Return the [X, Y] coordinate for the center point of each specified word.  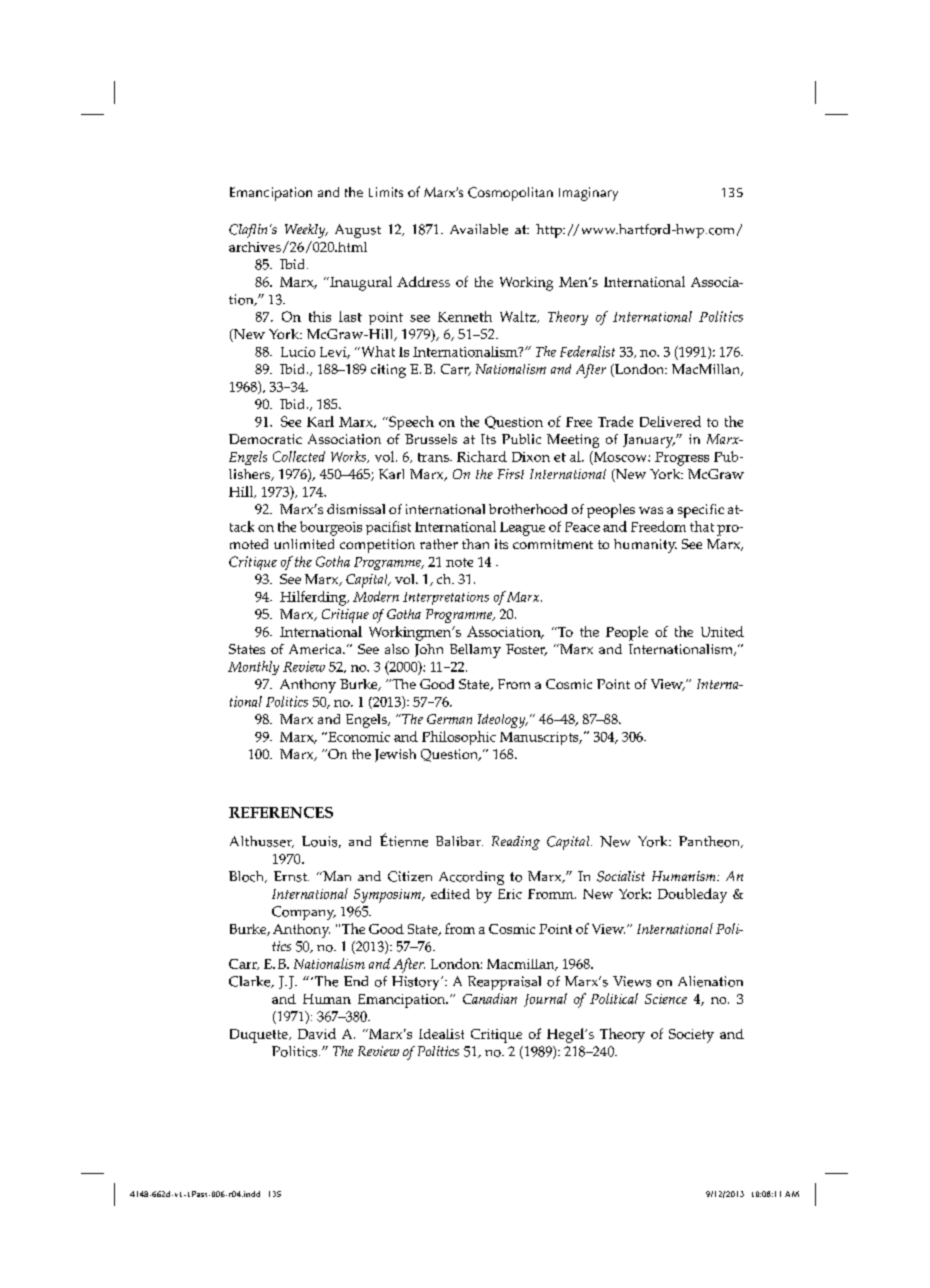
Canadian [490, 998]
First [511, 474]
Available [479, 229]
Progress [682, 459]
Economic [358, 737]
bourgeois [331, 528]
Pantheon [710, 842]
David [317, 1033]
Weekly [306, 231]
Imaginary [588, 194]
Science [666, 999]
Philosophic [459, 738]
